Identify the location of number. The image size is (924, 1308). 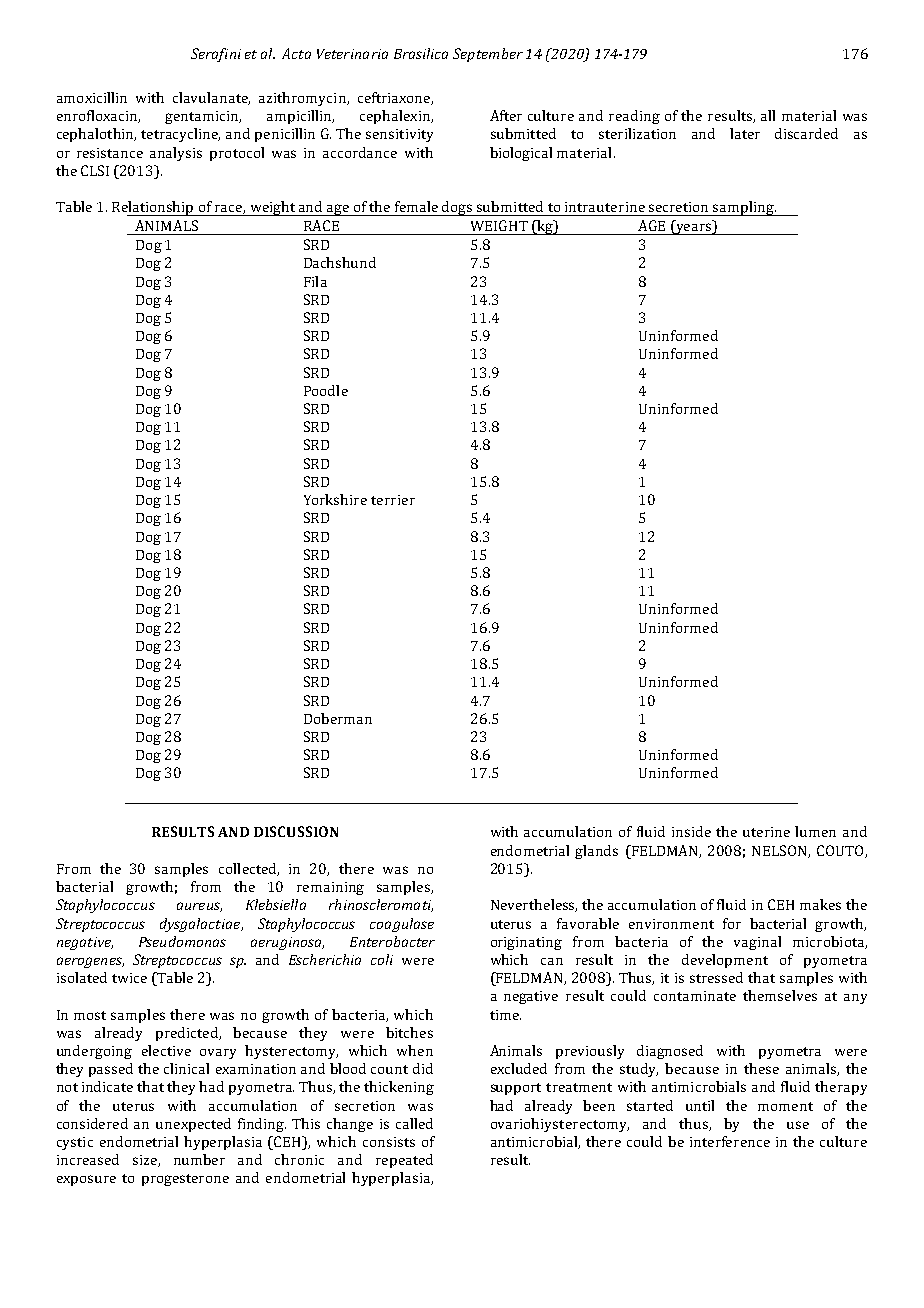
(199, 1159).
